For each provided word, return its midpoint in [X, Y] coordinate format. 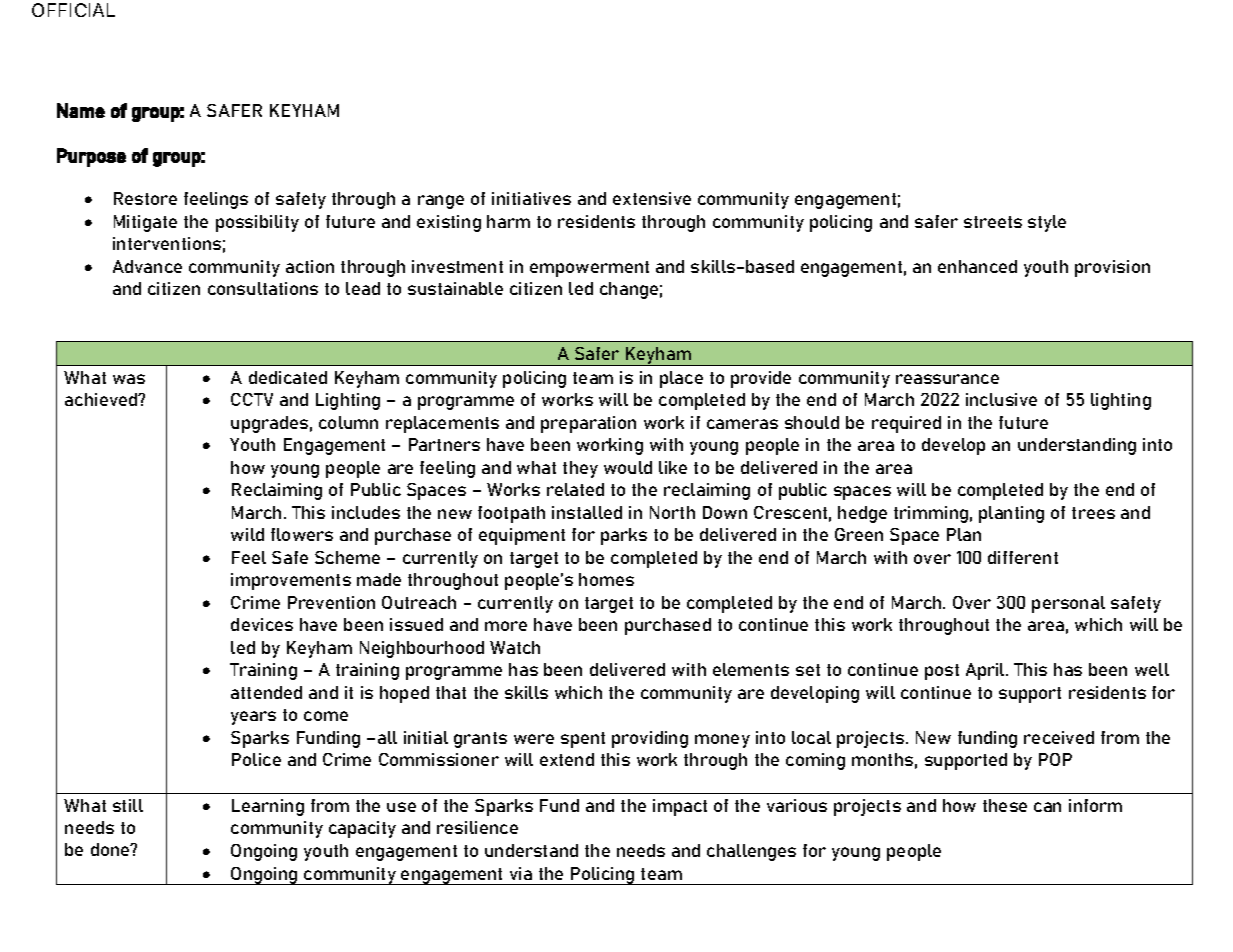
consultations [263, 288]
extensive [652, 198]
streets [993, 222]
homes [606, 579]
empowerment [589, 269]
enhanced [977, 266]
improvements [291, 581]
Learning [268, 807]
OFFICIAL [73, 10]
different [1023, 557]
